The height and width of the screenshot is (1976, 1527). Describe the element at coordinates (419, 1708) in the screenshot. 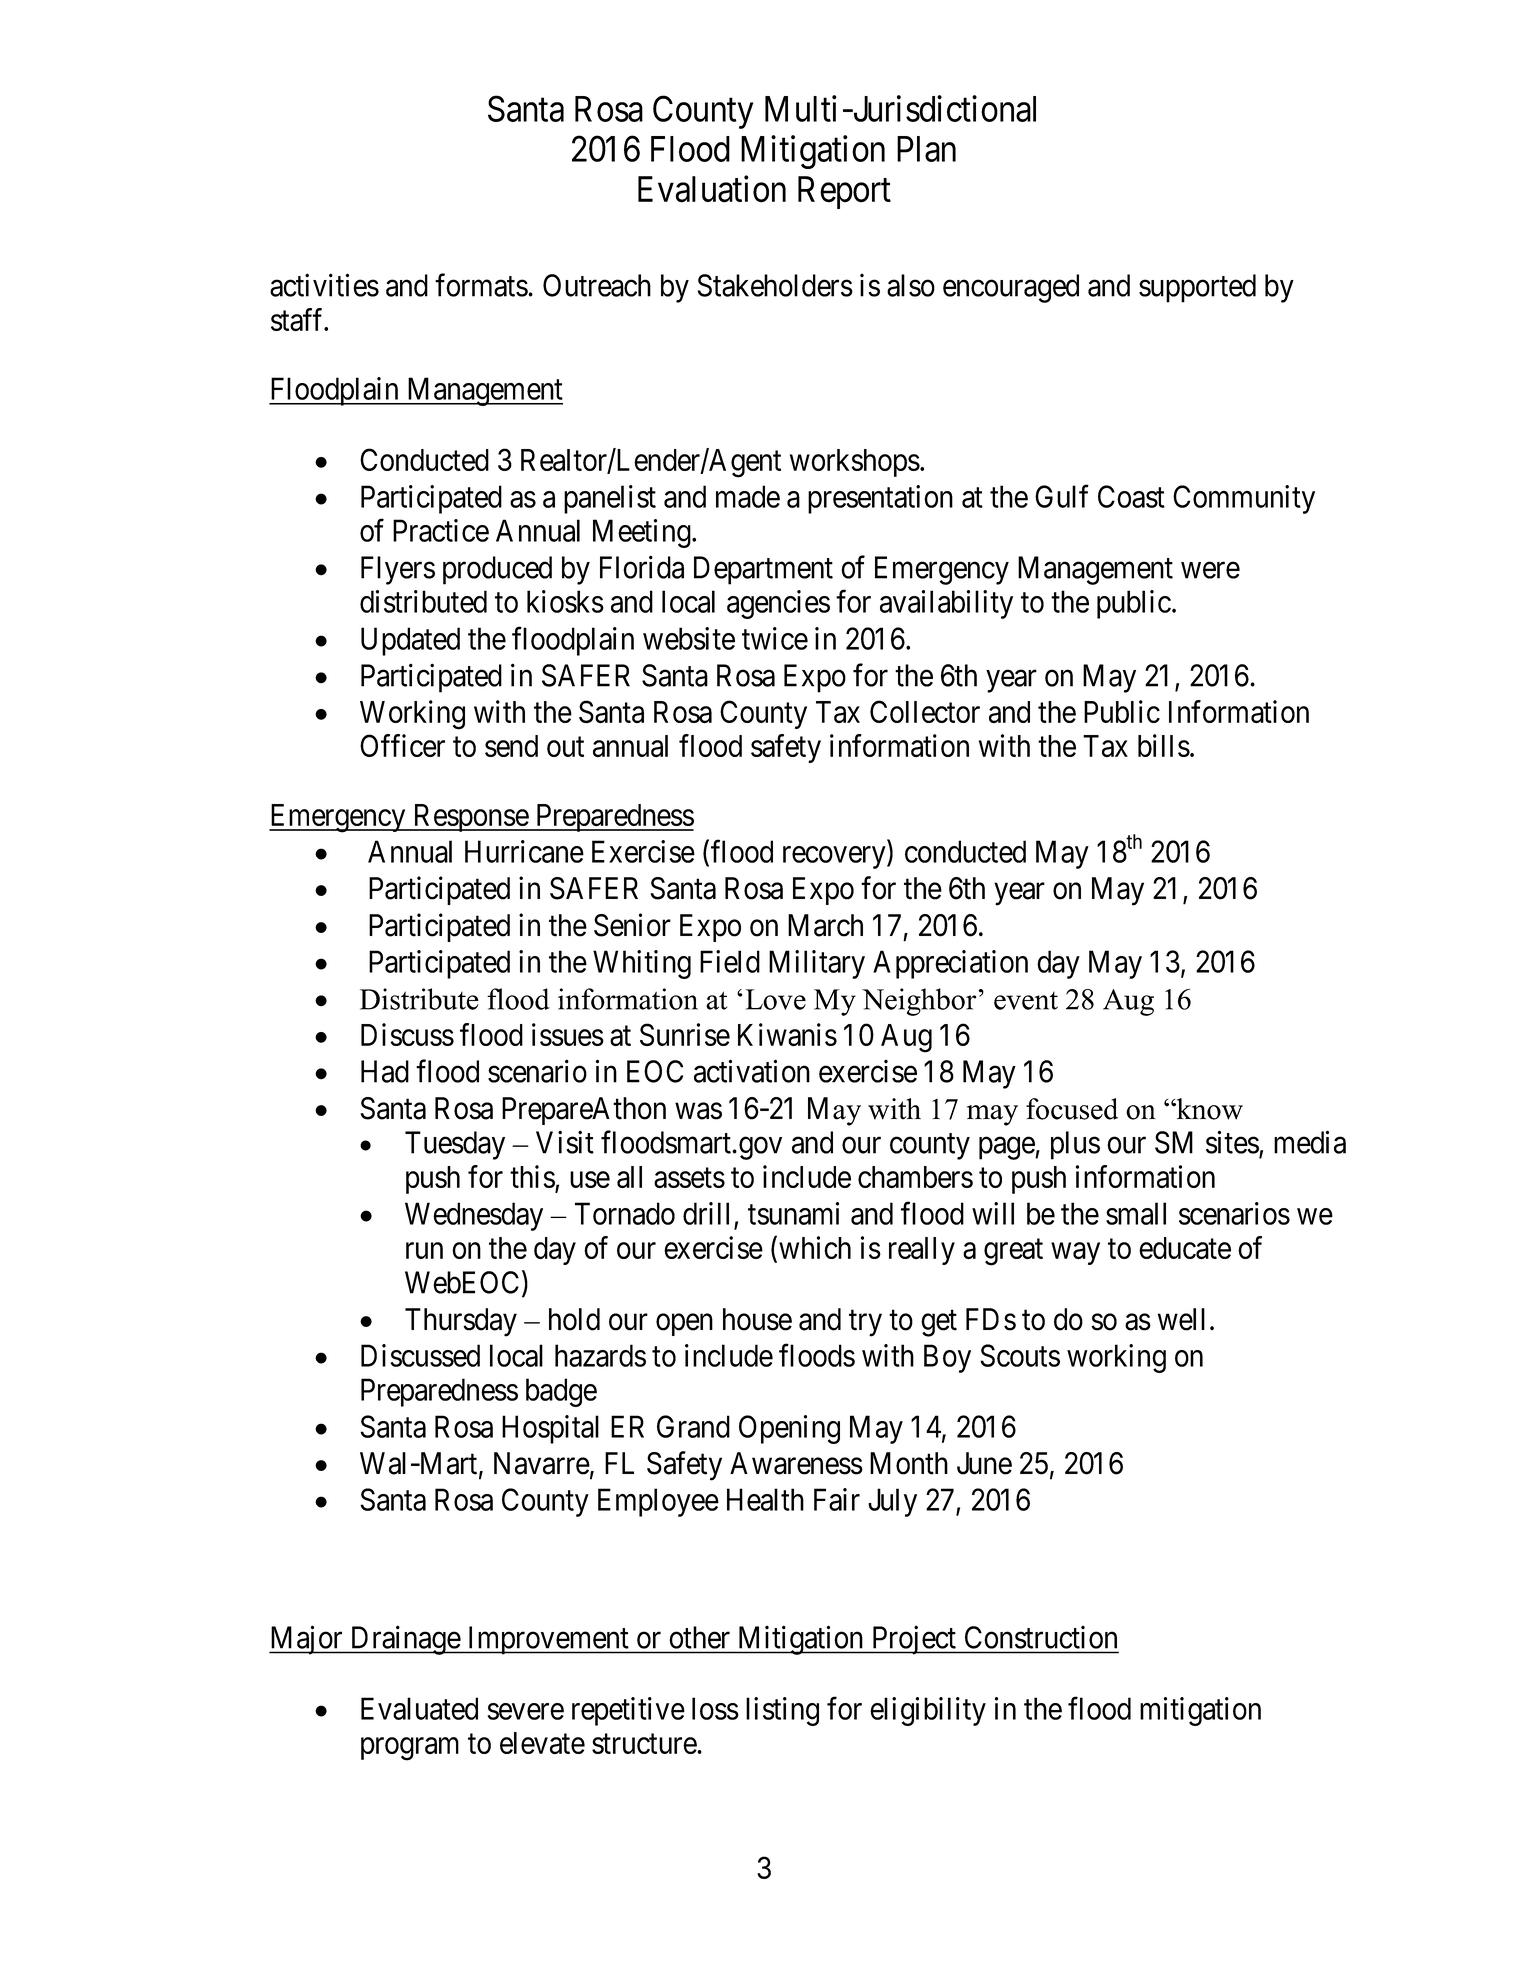

I see `Evaluated` at that location.
